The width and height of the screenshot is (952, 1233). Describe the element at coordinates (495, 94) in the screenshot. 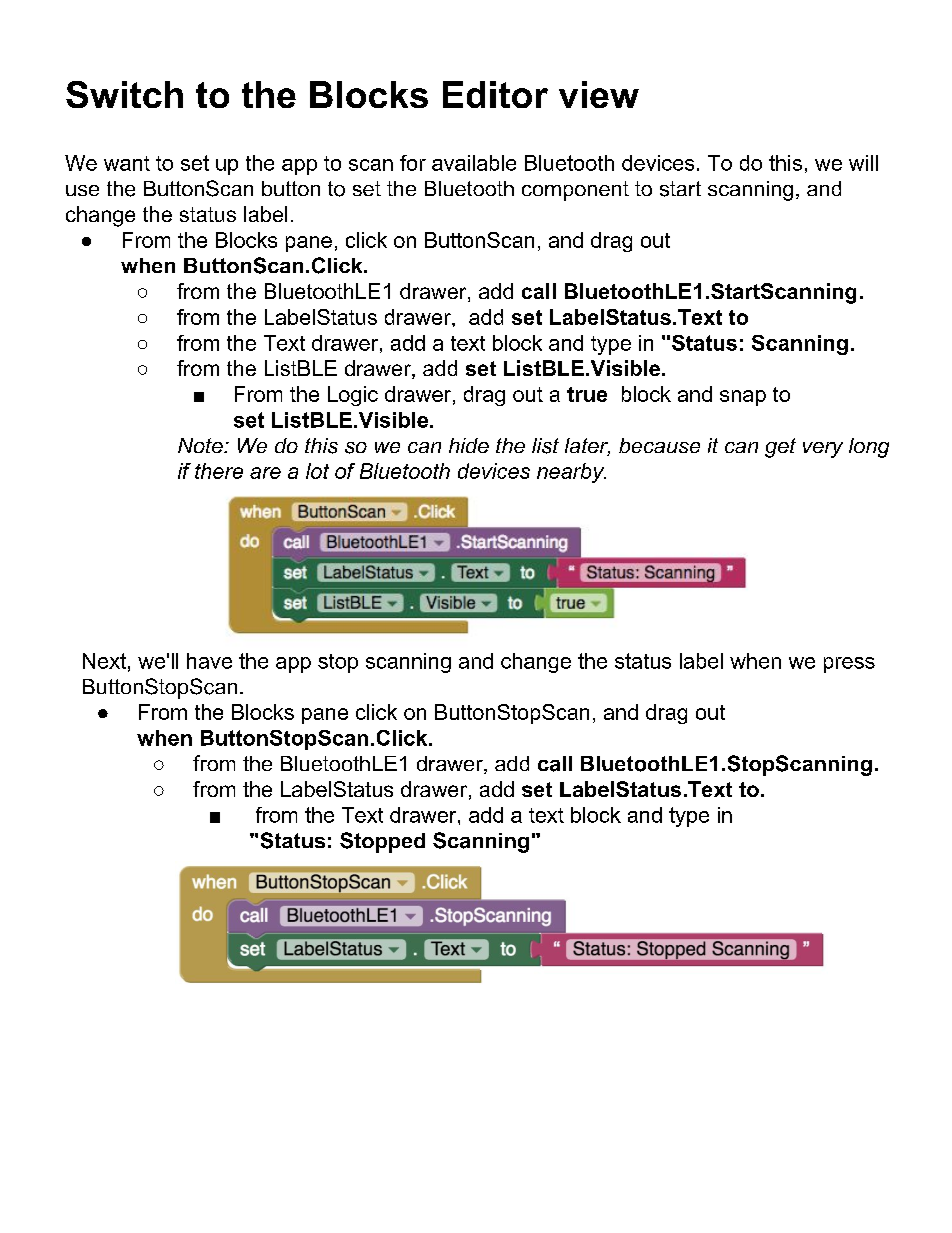

I see `Editor` at that location.
